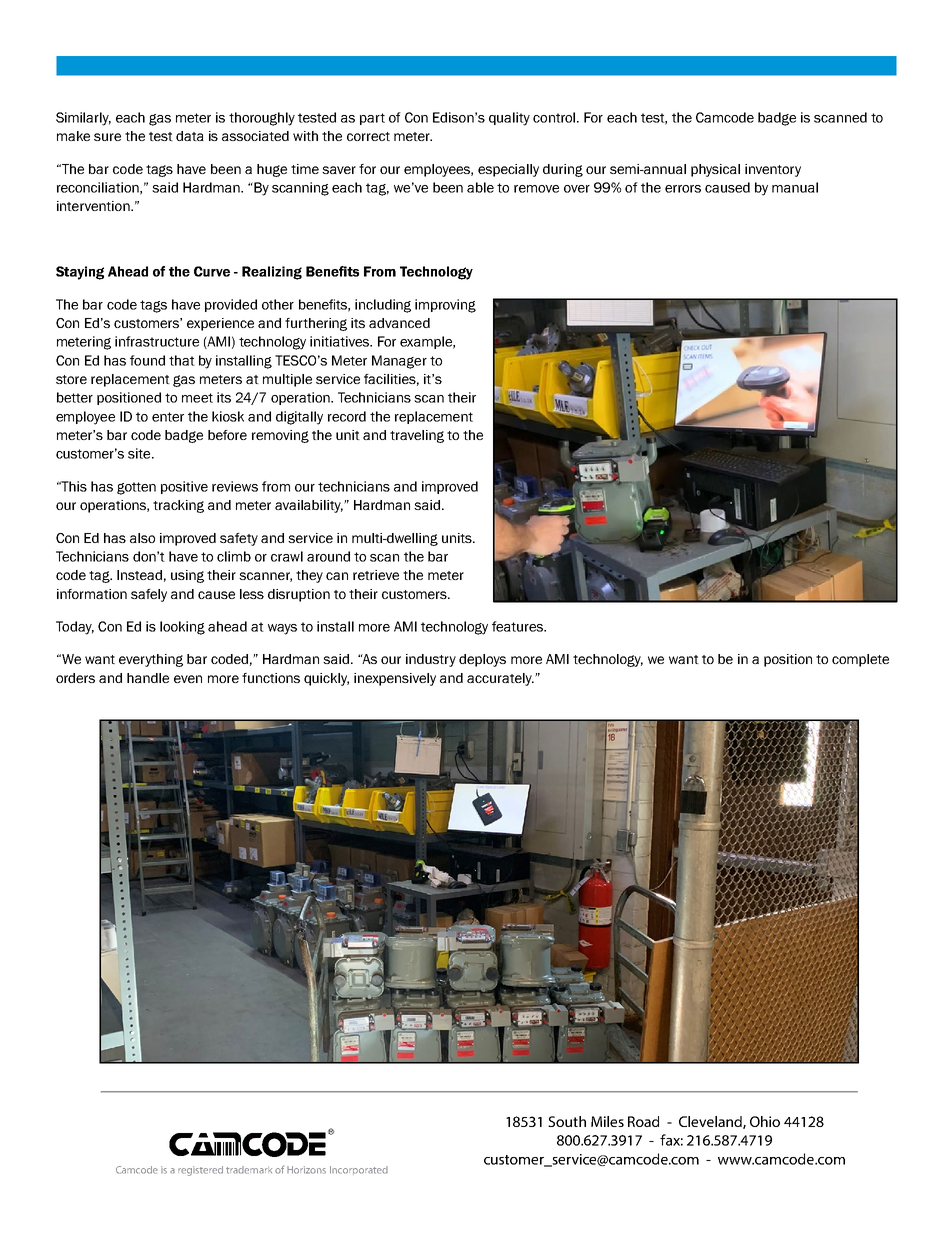  Describe the element at coordinates (190, 136) in the screenshot. I see `data` at that location.
